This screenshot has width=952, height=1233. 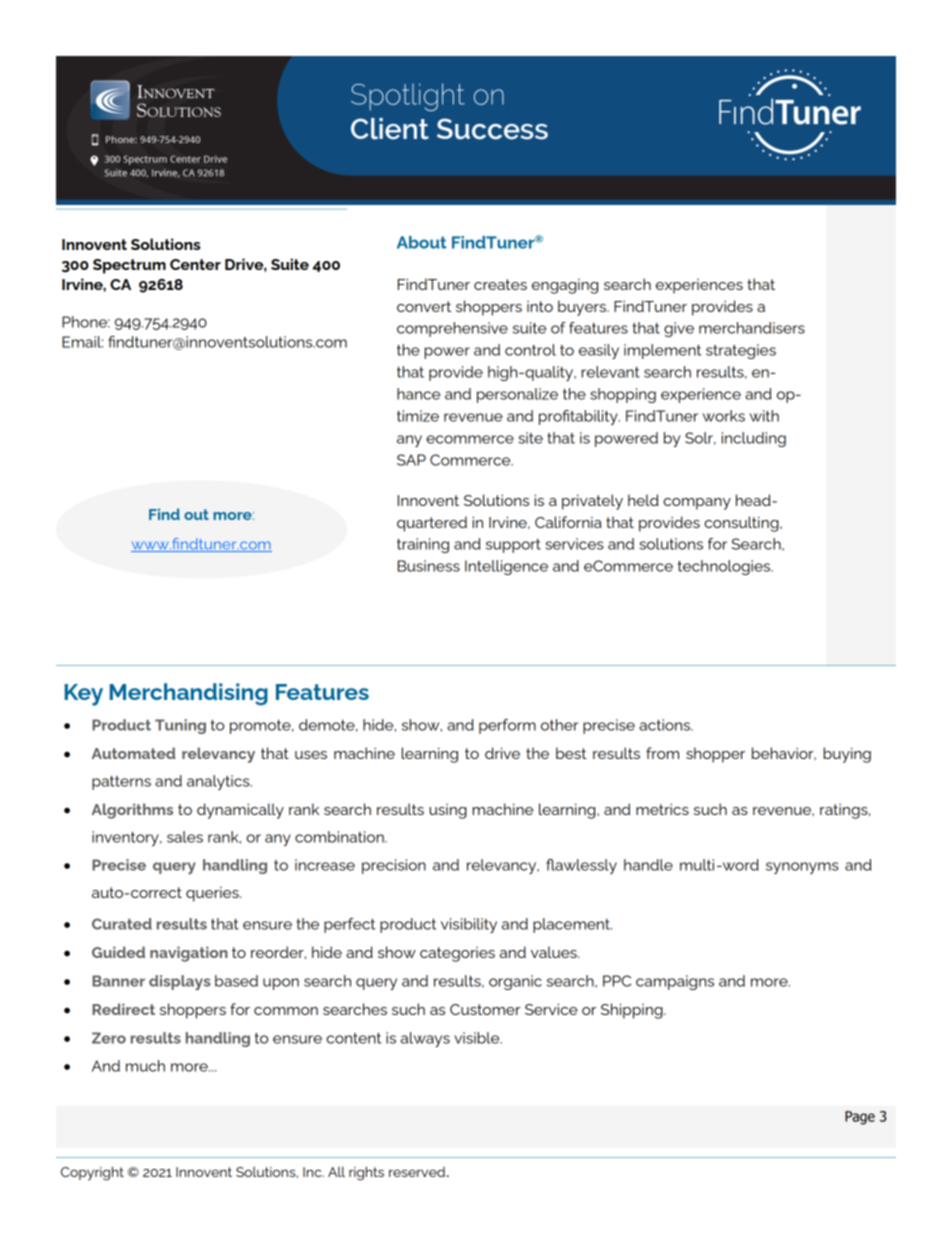 I want to click on Intelligence, so click(x=506, y=567).
